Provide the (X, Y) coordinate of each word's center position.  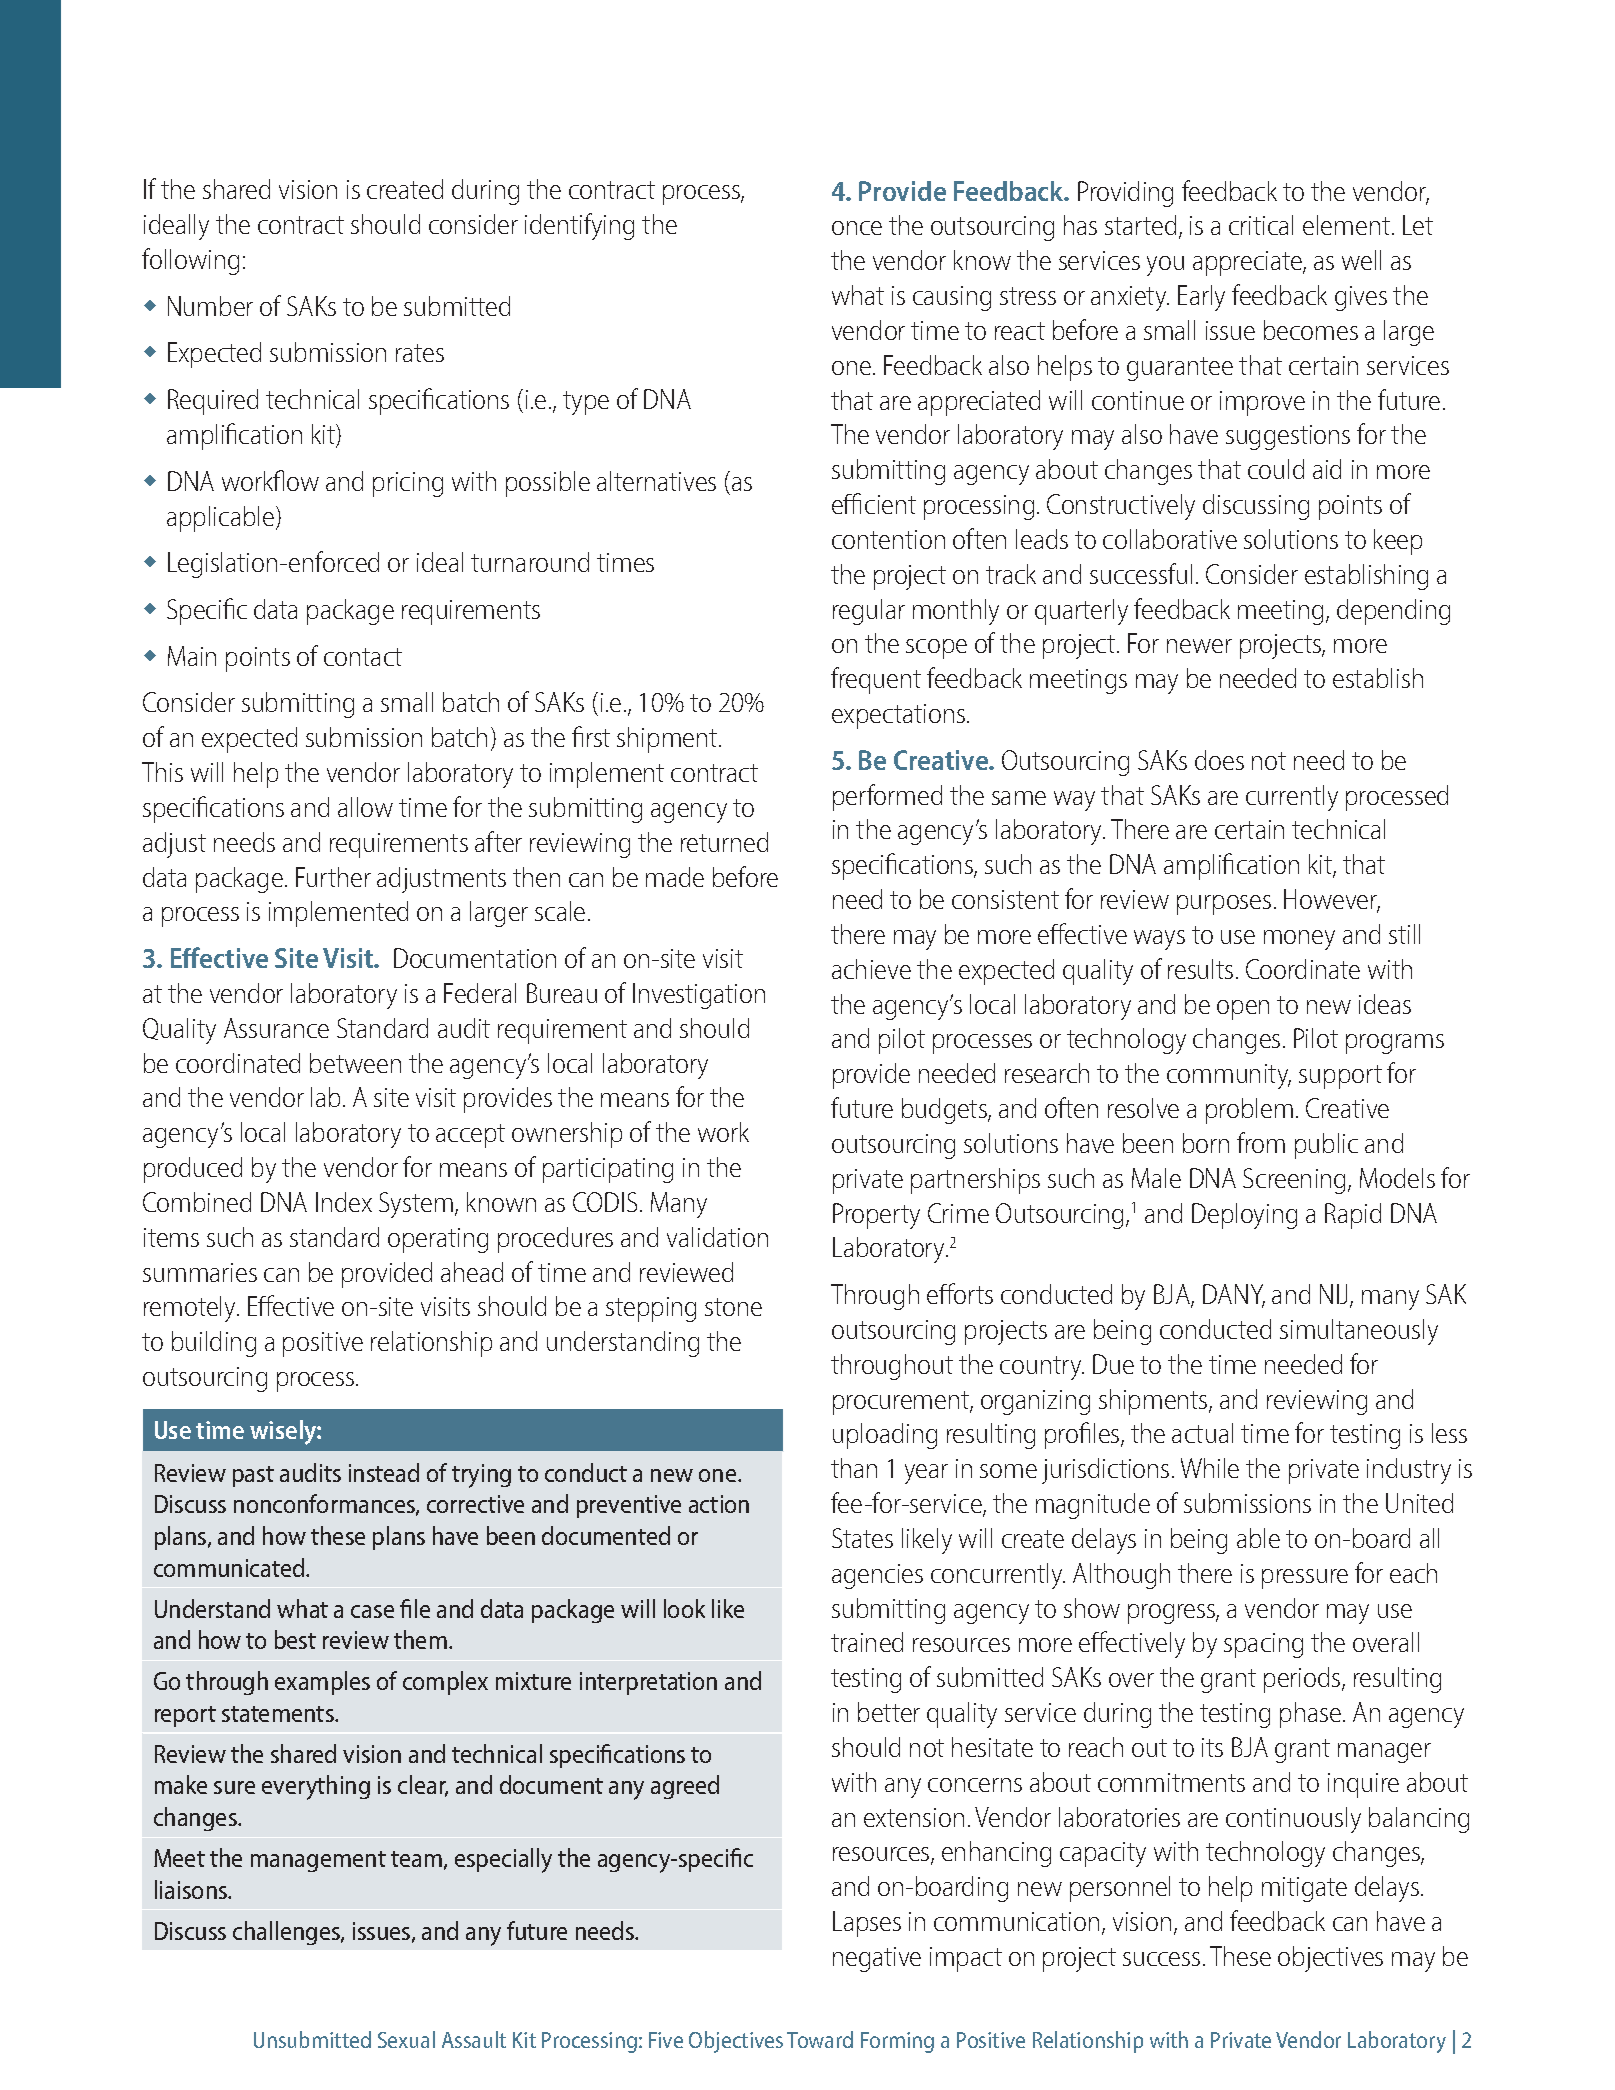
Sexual (406, 2039)
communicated (230, 1567)
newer (1199, 646)
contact (363, 657)
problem (1249, 1111)
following (190, 261)
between (355, 1063)
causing (952, 298)
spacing (1263, 1645)
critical (1261, 225)
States (862, 1538)
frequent (876, 680)
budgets (945, 1111)
